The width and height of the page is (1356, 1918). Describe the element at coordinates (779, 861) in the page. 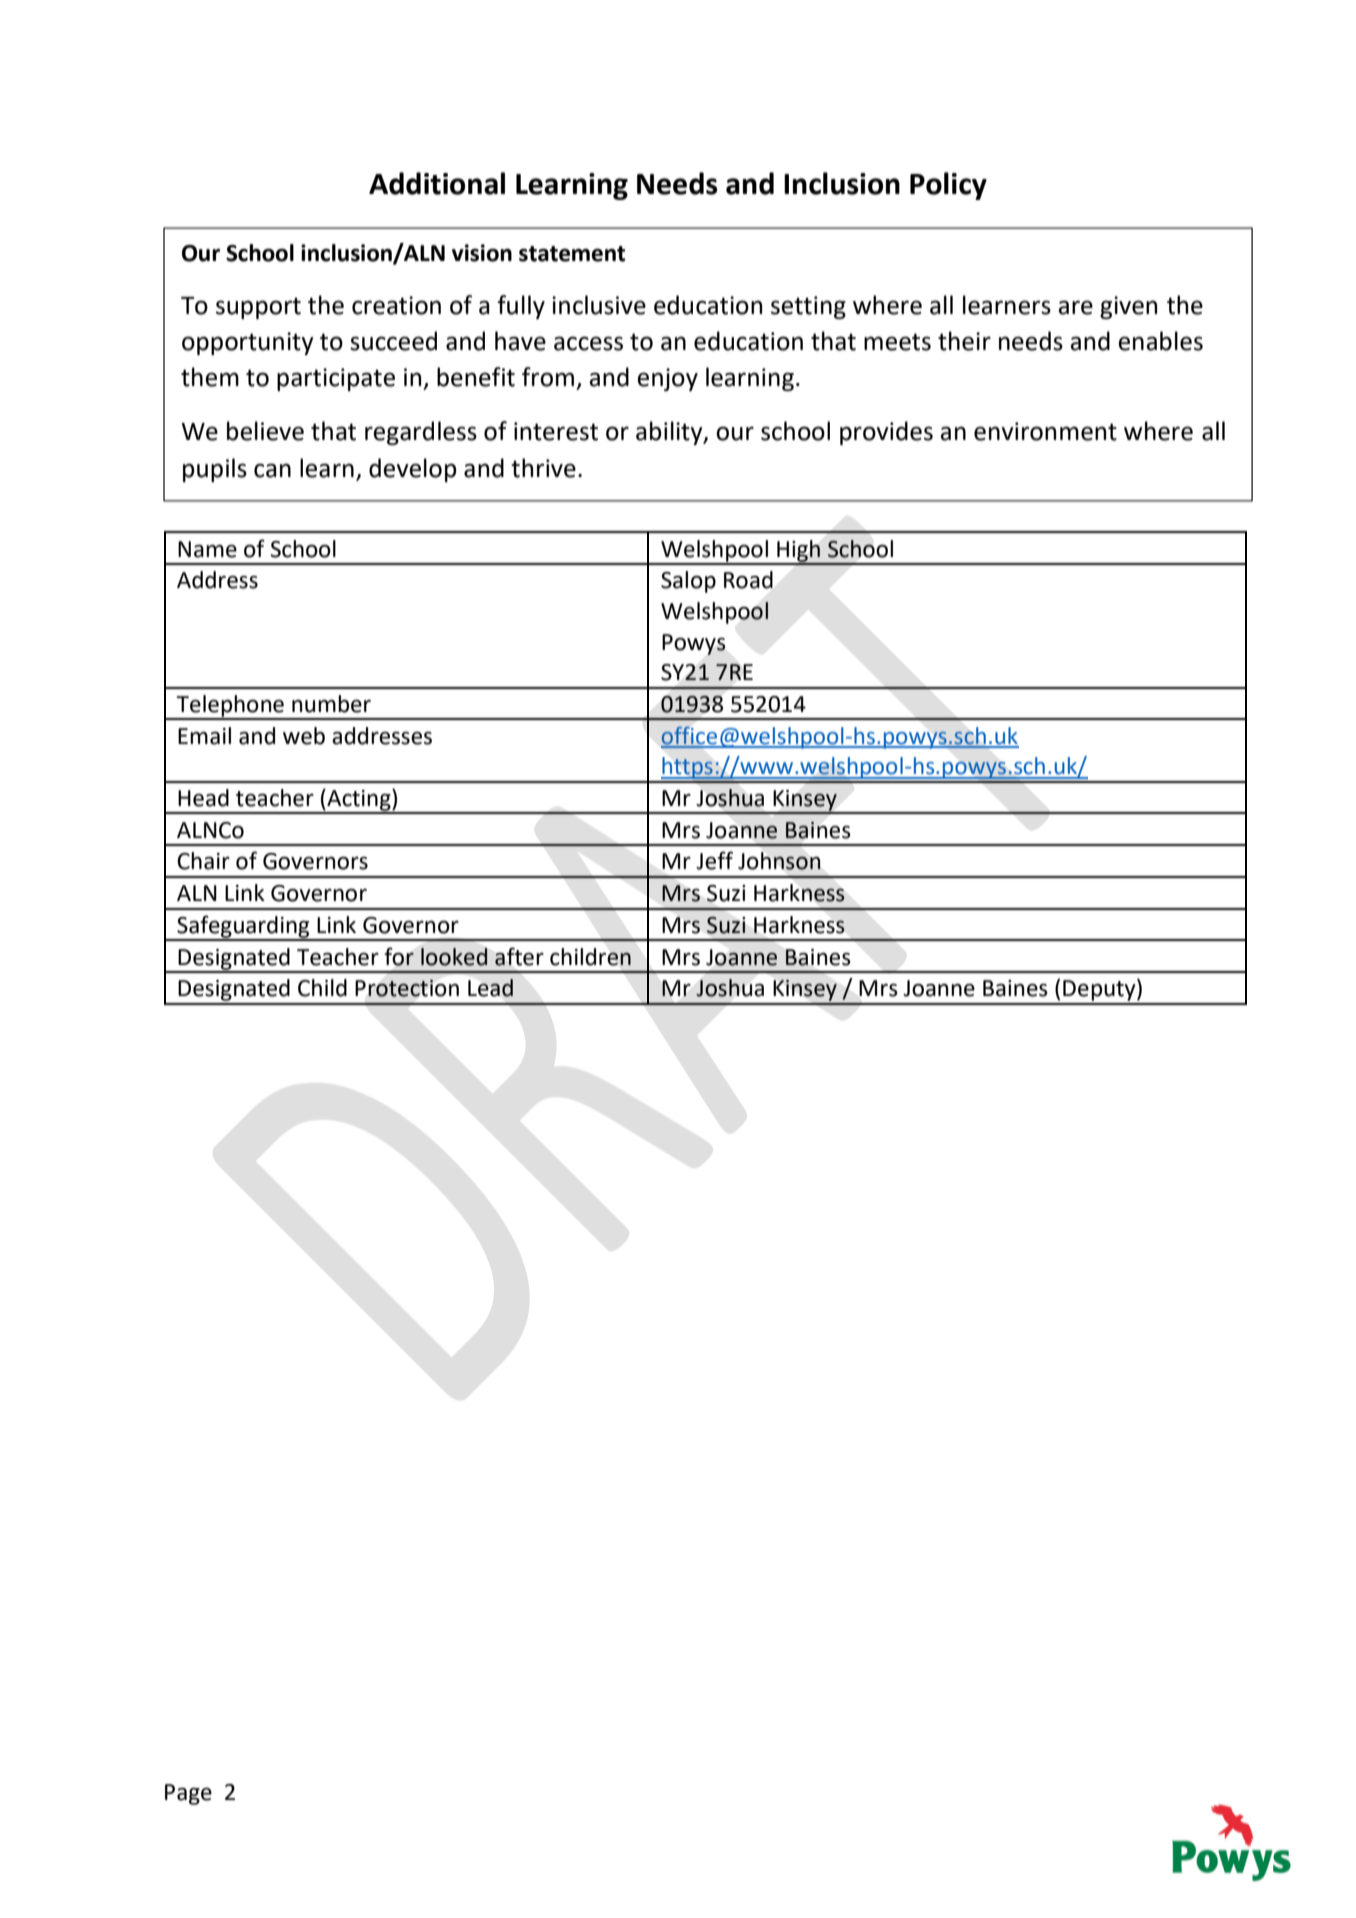

I see `Johnson` at that location.
